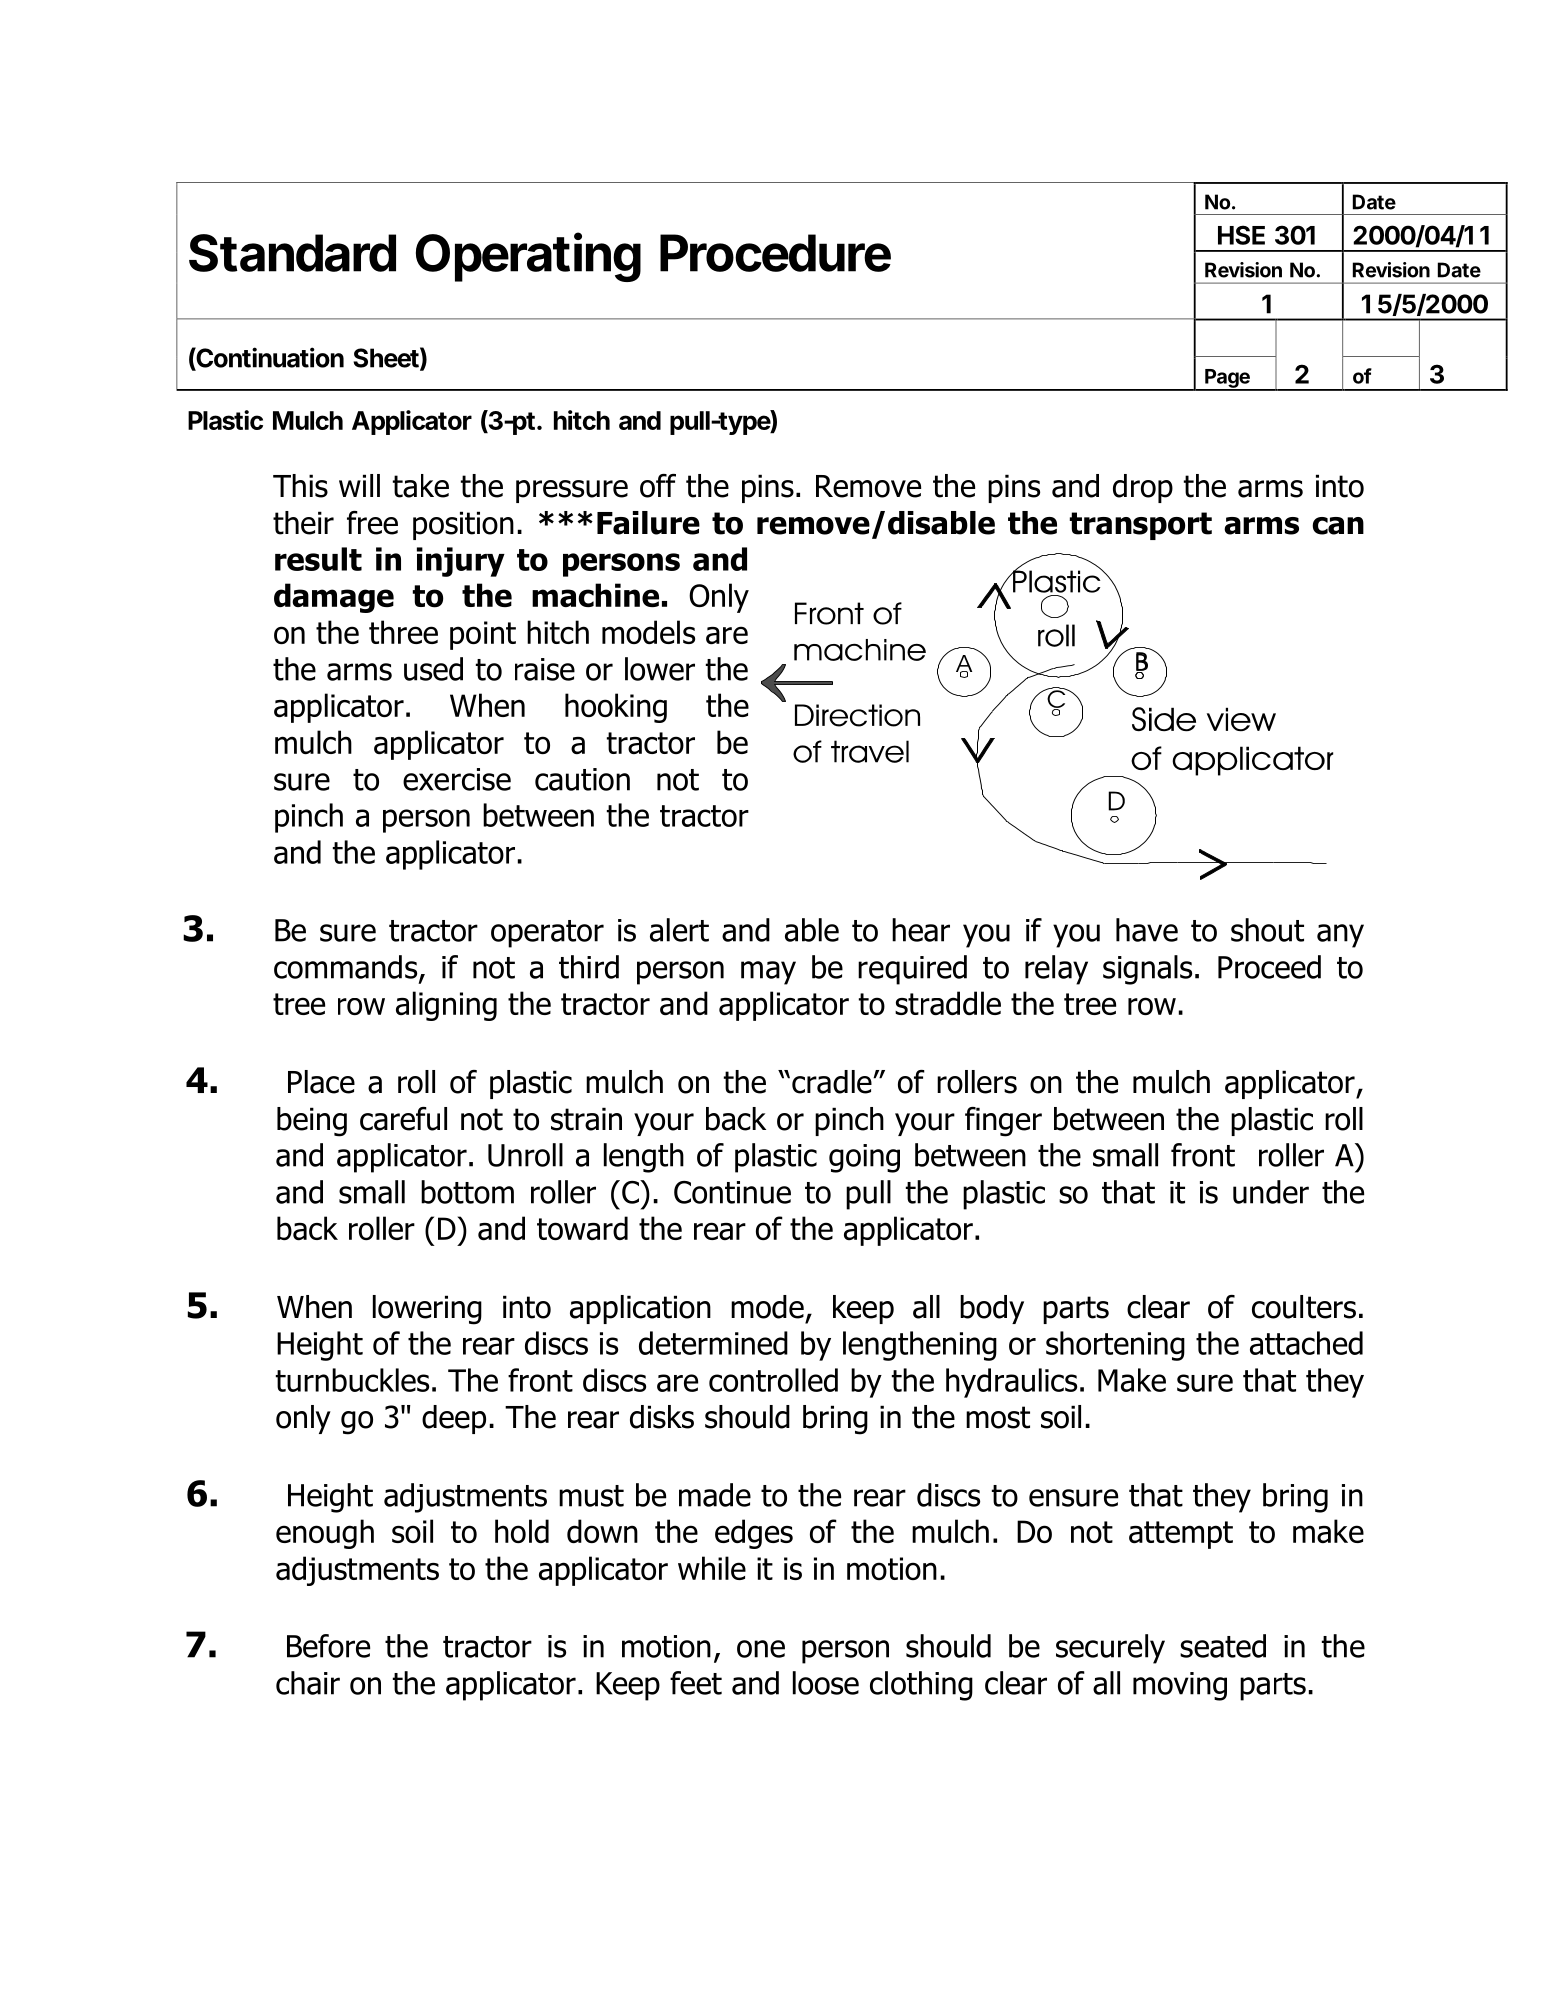  Describe the element at coordinates (457, 779) in the screenshot. I see `exercise` at that location.
